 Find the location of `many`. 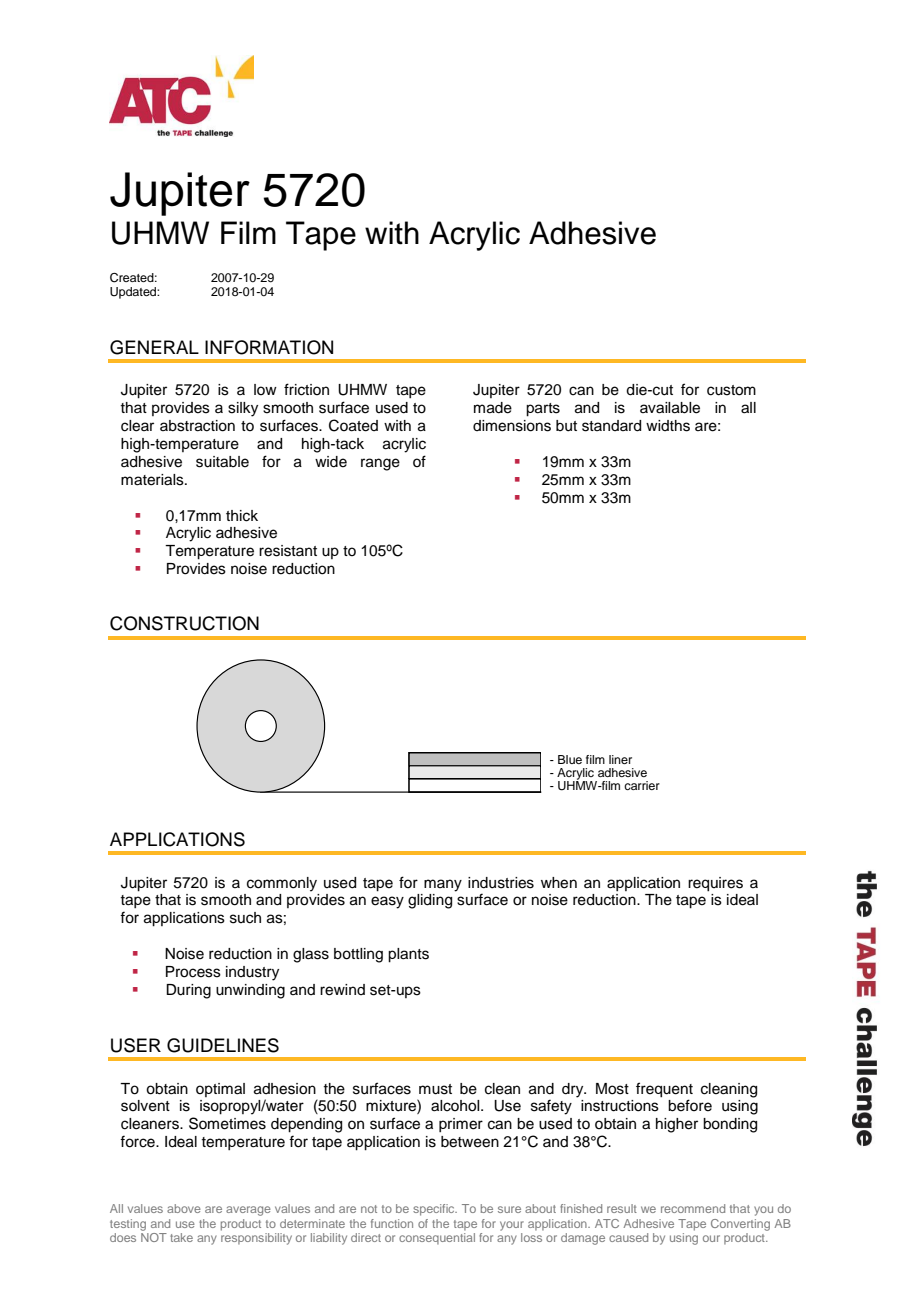

many is located at coordinates (443, 885).
